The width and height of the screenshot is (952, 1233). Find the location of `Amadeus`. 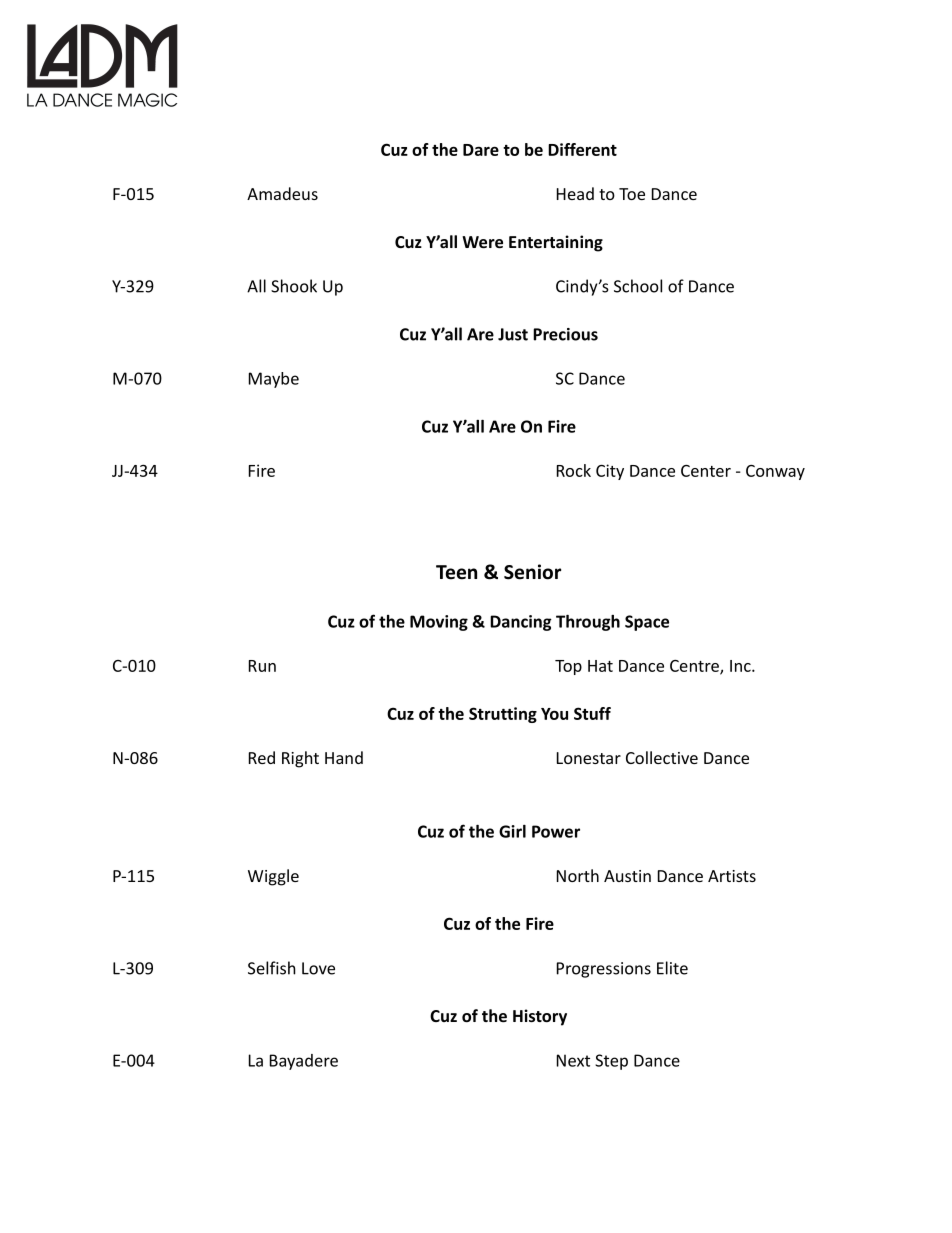

Amadeus is located at coordinates (282, 193).
